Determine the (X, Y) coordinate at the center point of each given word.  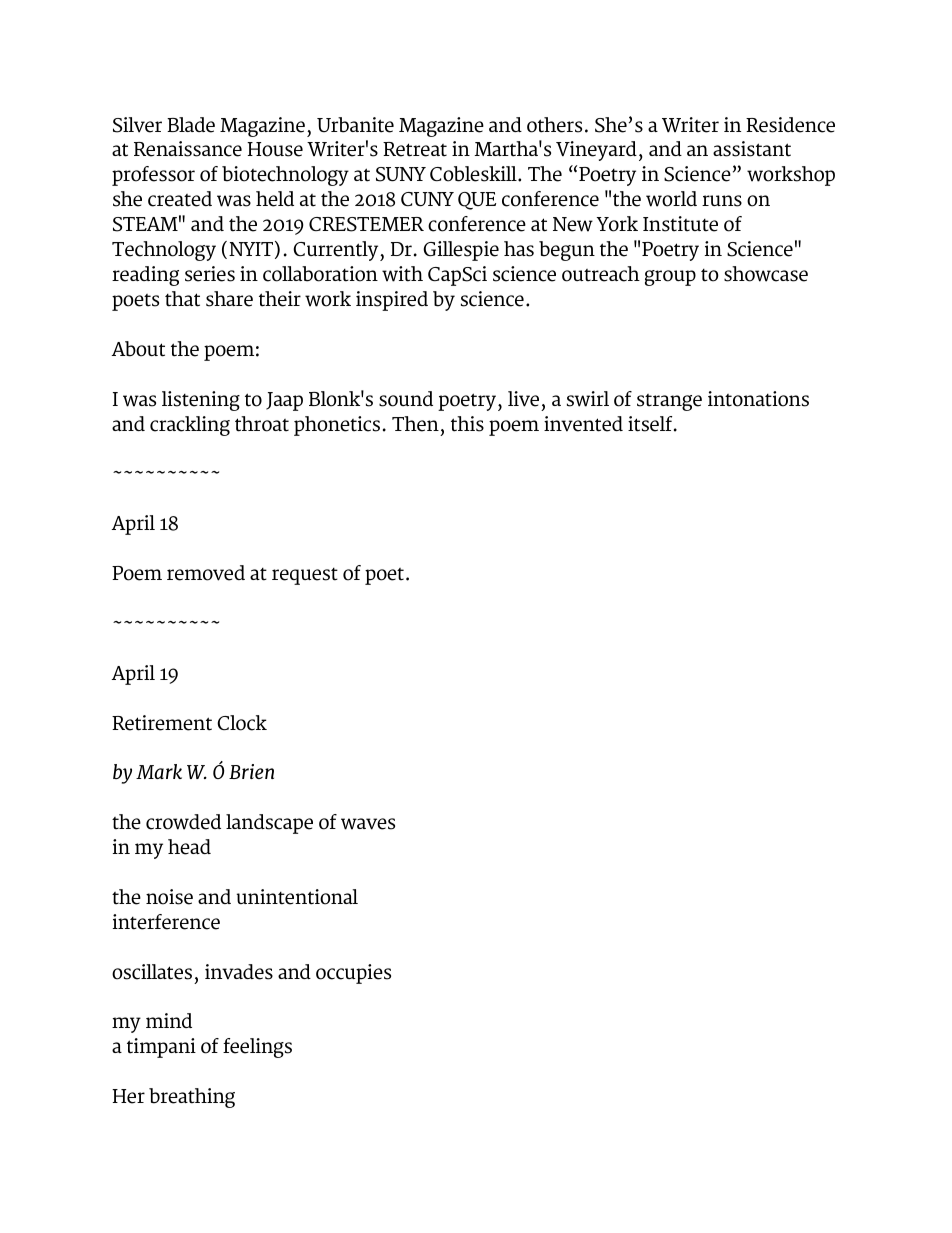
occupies (353, 974)
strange (669, 402)
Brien (251, 771)
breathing (192, 1098)
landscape (269, 824)
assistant (752, 149)
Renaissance (188, 149)
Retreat (415, 149)
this (467, 424)
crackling (190, 426)
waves (368, 824)
